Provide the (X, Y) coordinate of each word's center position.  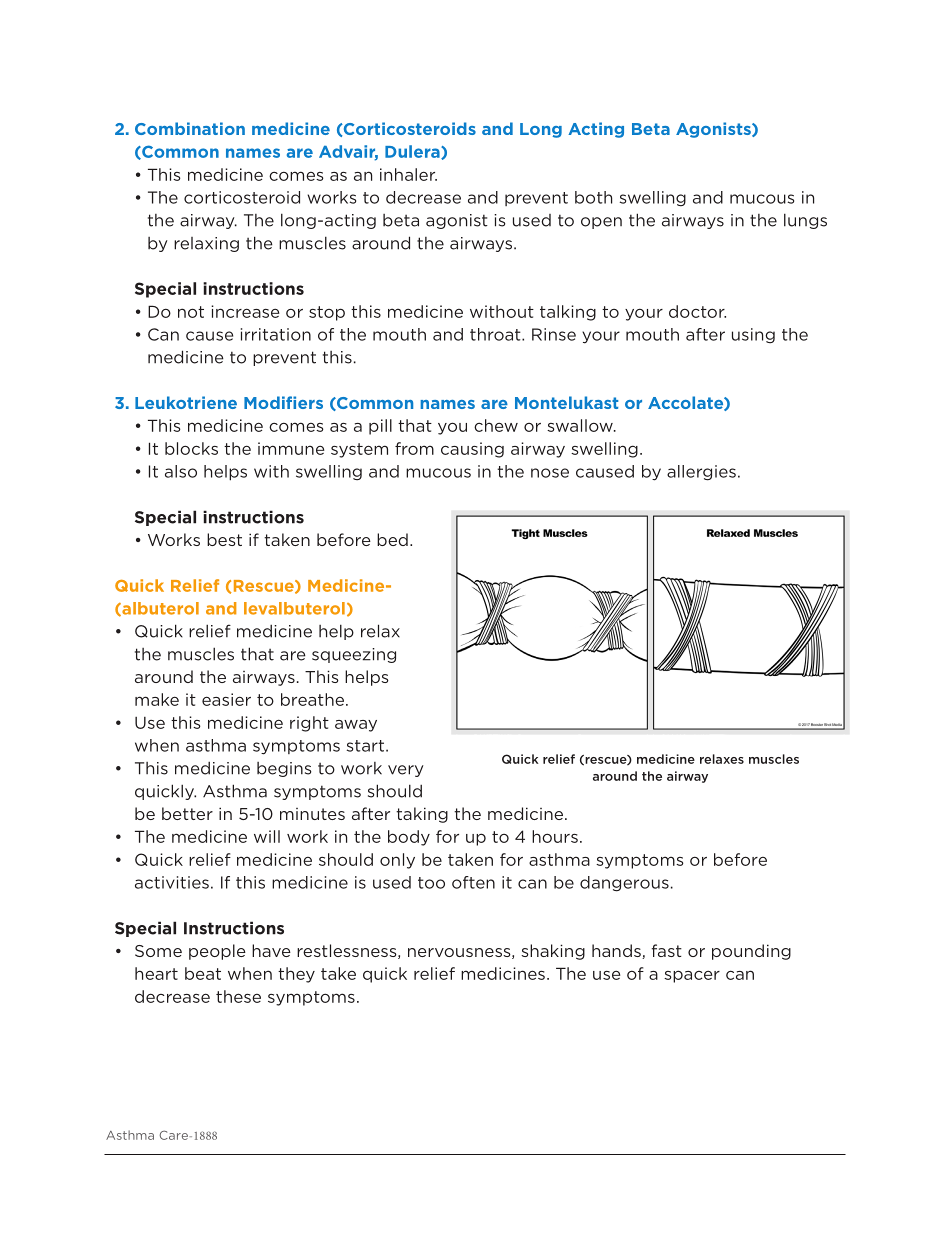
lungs (805, 221)
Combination (190, 128)
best (224, 539)
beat (203, 973)
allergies (701, 473)
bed (392, 539)
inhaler (408, 174)
